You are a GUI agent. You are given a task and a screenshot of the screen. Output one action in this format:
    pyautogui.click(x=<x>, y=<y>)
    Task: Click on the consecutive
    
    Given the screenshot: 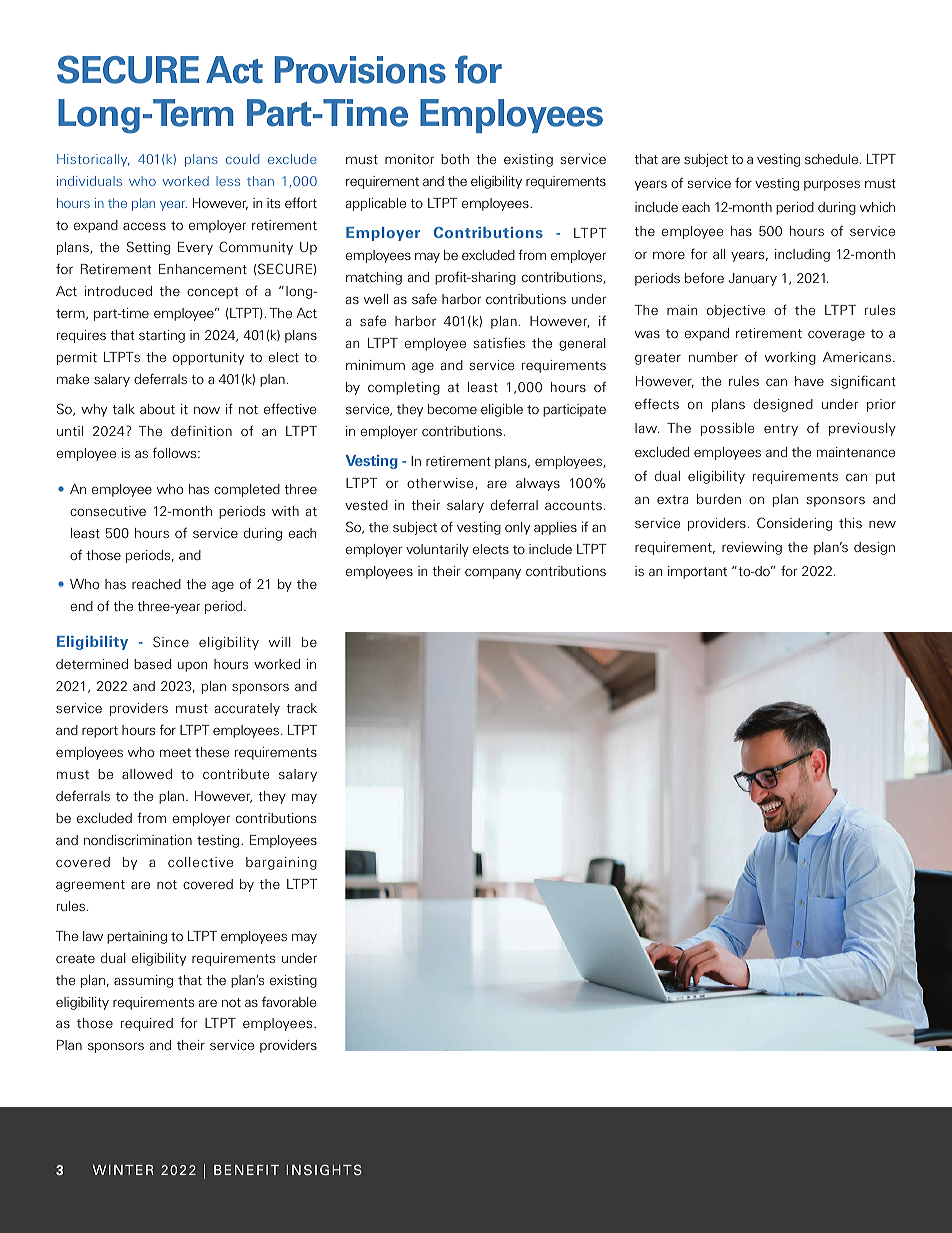 What is the action you would take?
    pyautogui.click(x=108, y=511)
